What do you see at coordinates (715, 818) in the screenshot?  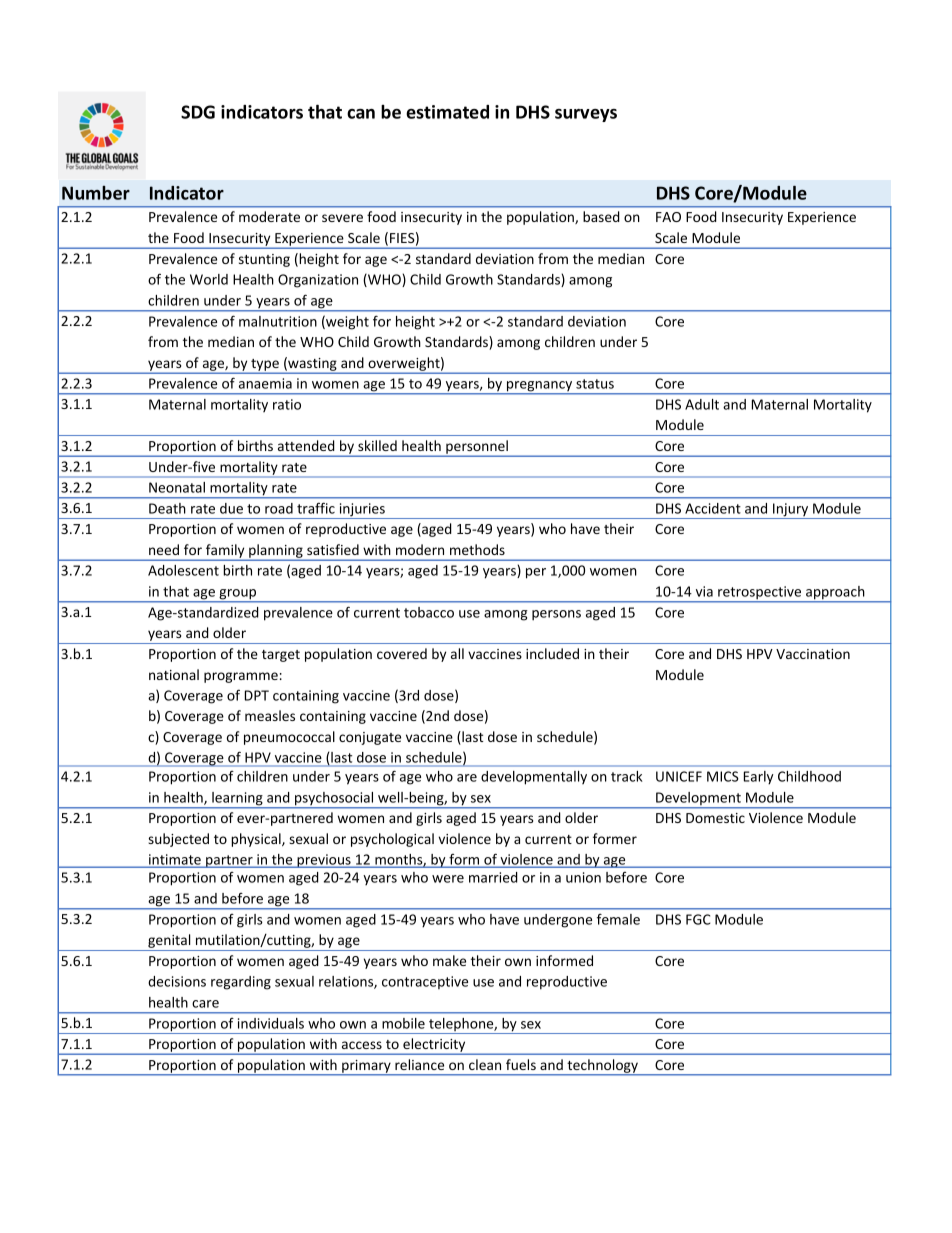 I see `Domestic` at bounding box center [715, 818].
